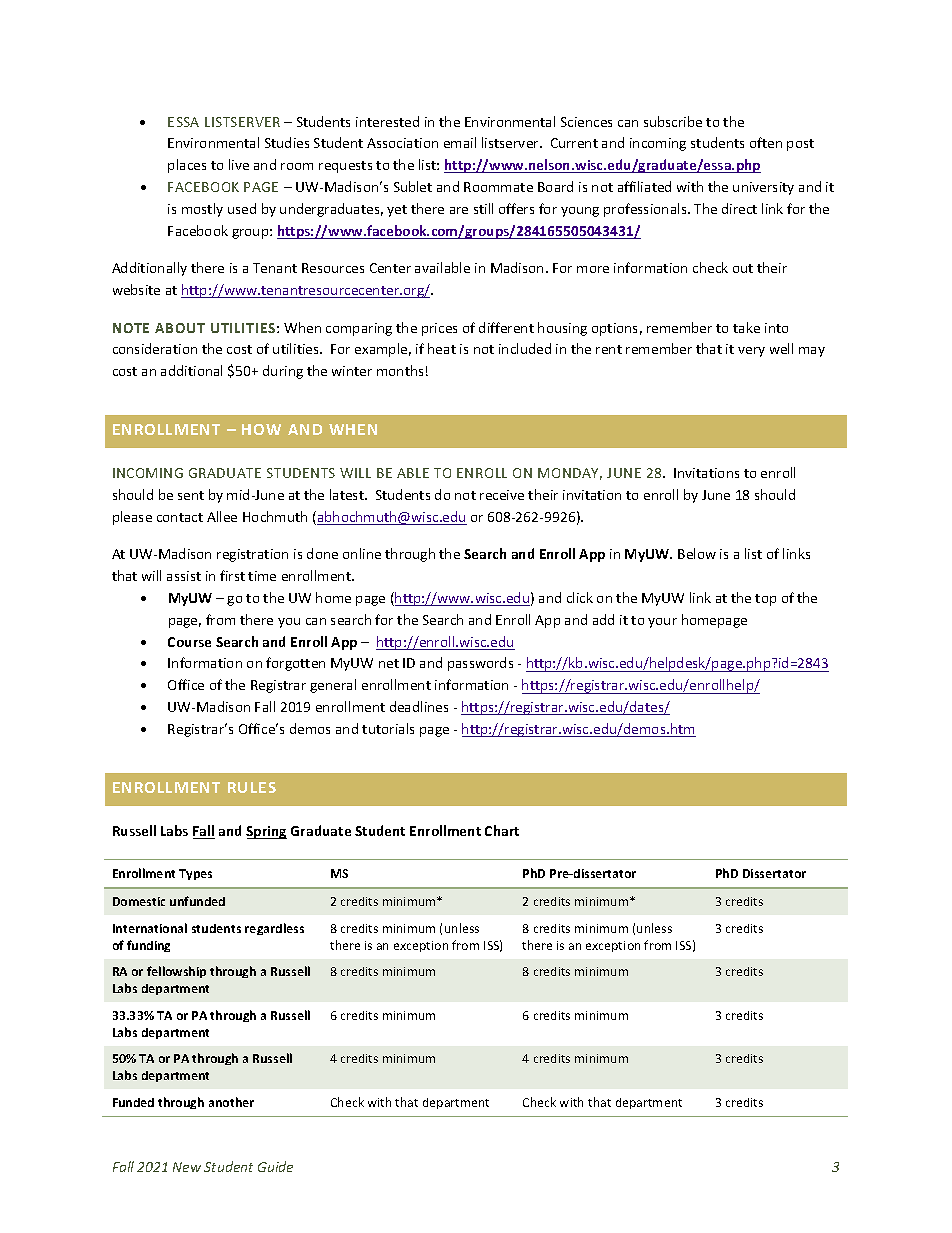 This screenshot has width=952, height=1233. What do you see at coordinates (275, 1166) in the screenshot?
I see `Guide` at bounding box center [275, 1166].
